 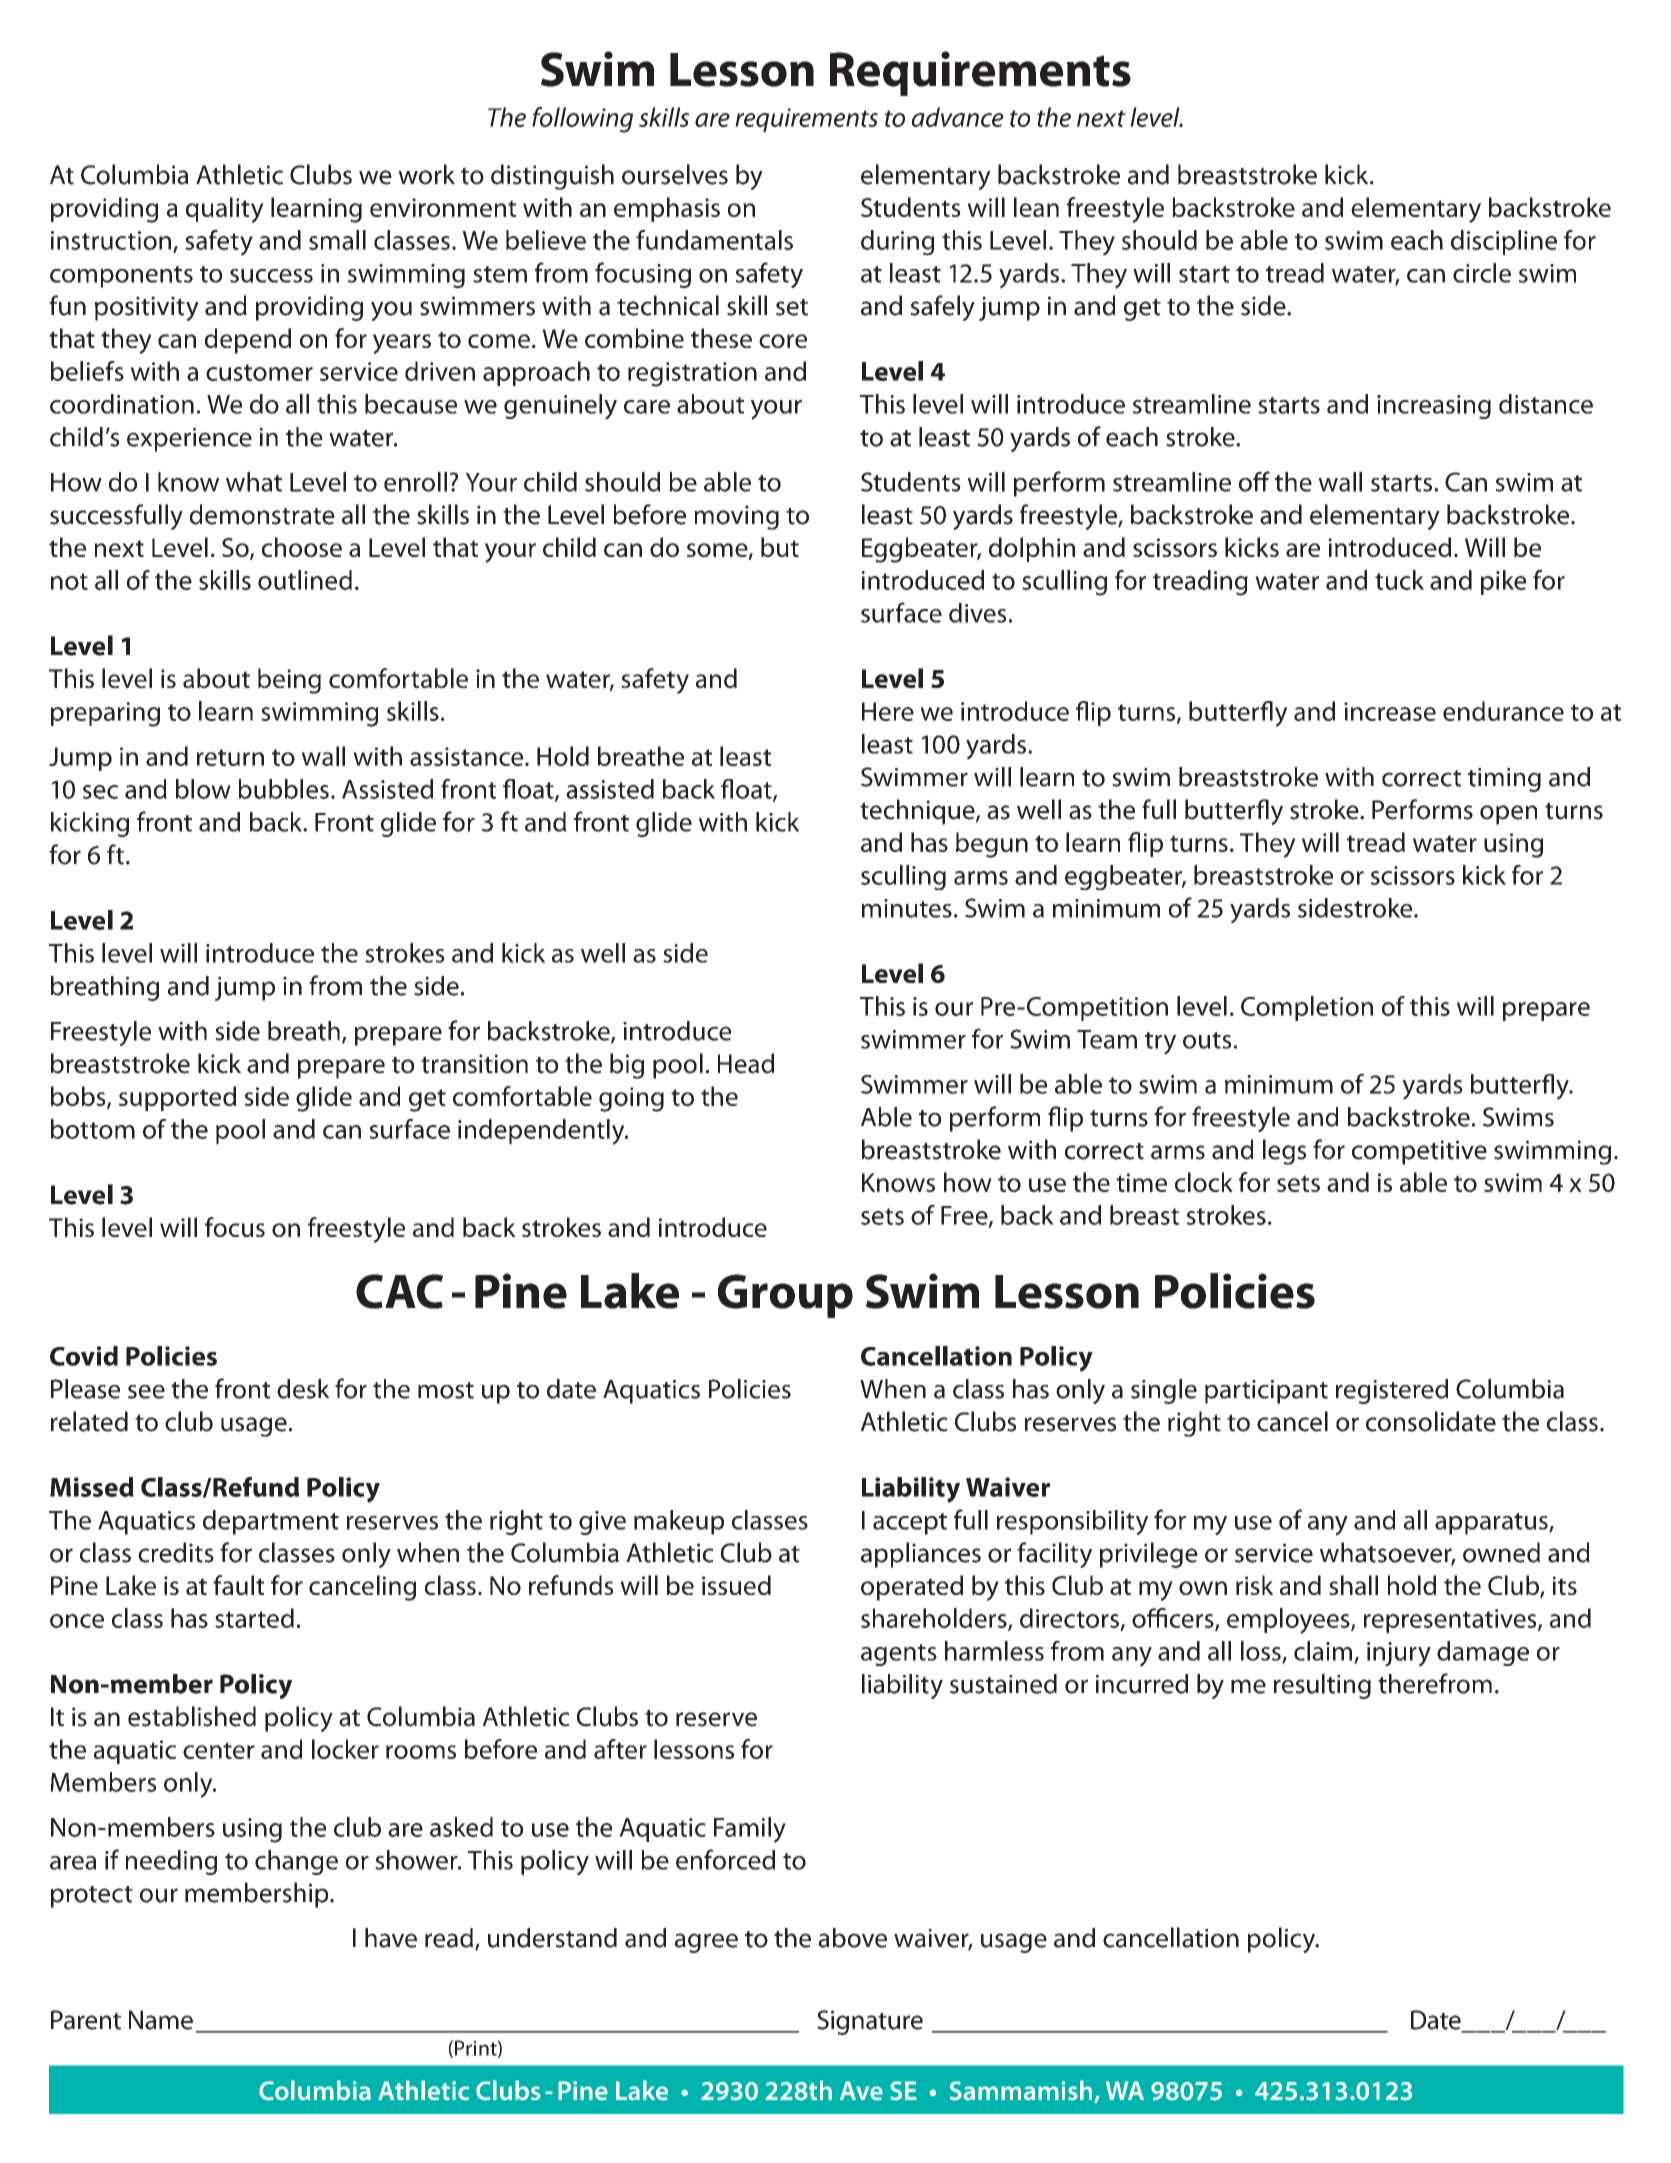 What do you see at coordinates (303, 1389) in the screenshot?
I see `desk` at bounding box center [303, 1389].
